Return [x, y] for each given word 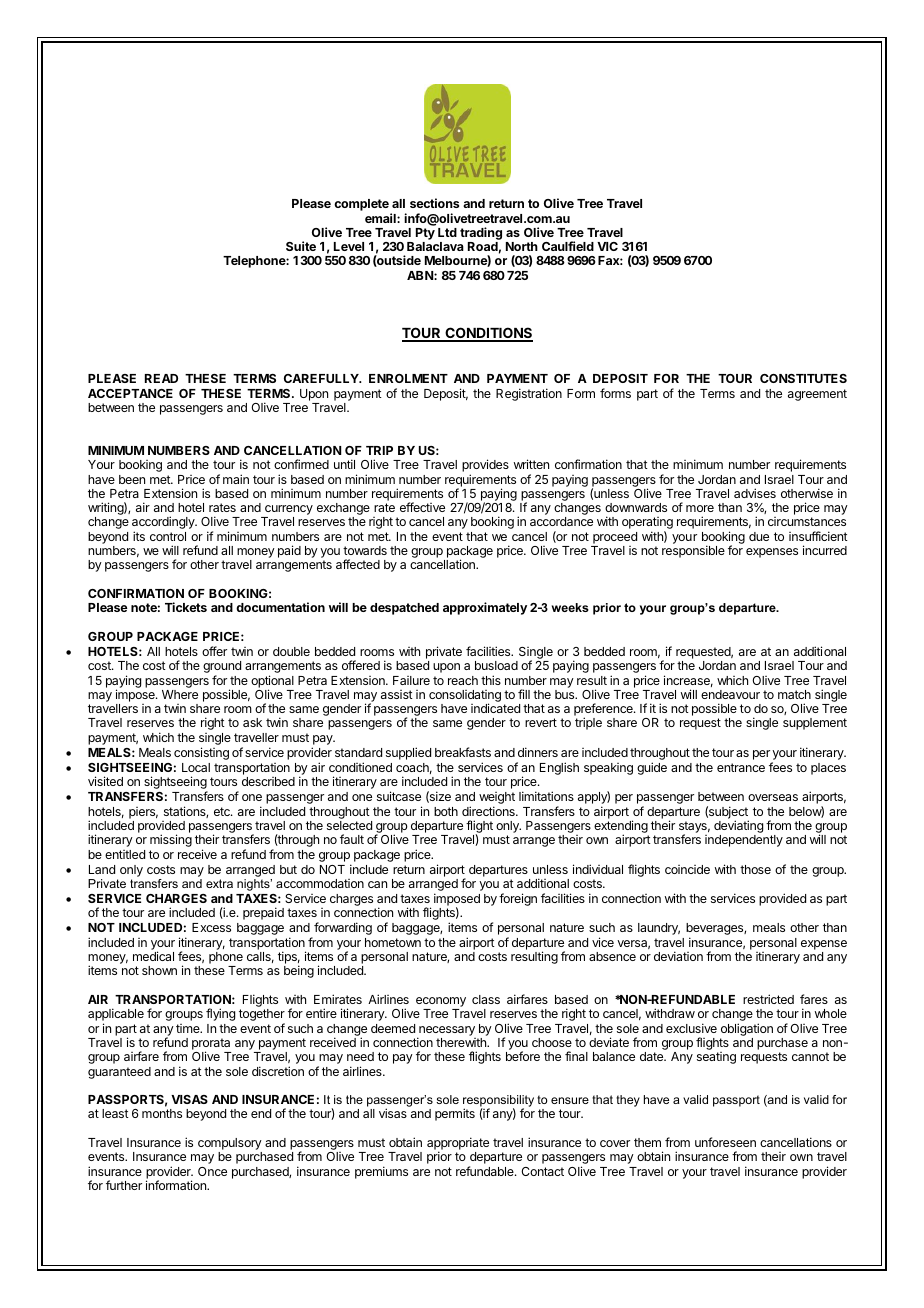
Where [180, 694]
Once [212, 1171]
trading [481, 235]
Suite [301, 246]
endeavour [730, 694]
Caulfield [568, 246]
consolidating [465, 697]
